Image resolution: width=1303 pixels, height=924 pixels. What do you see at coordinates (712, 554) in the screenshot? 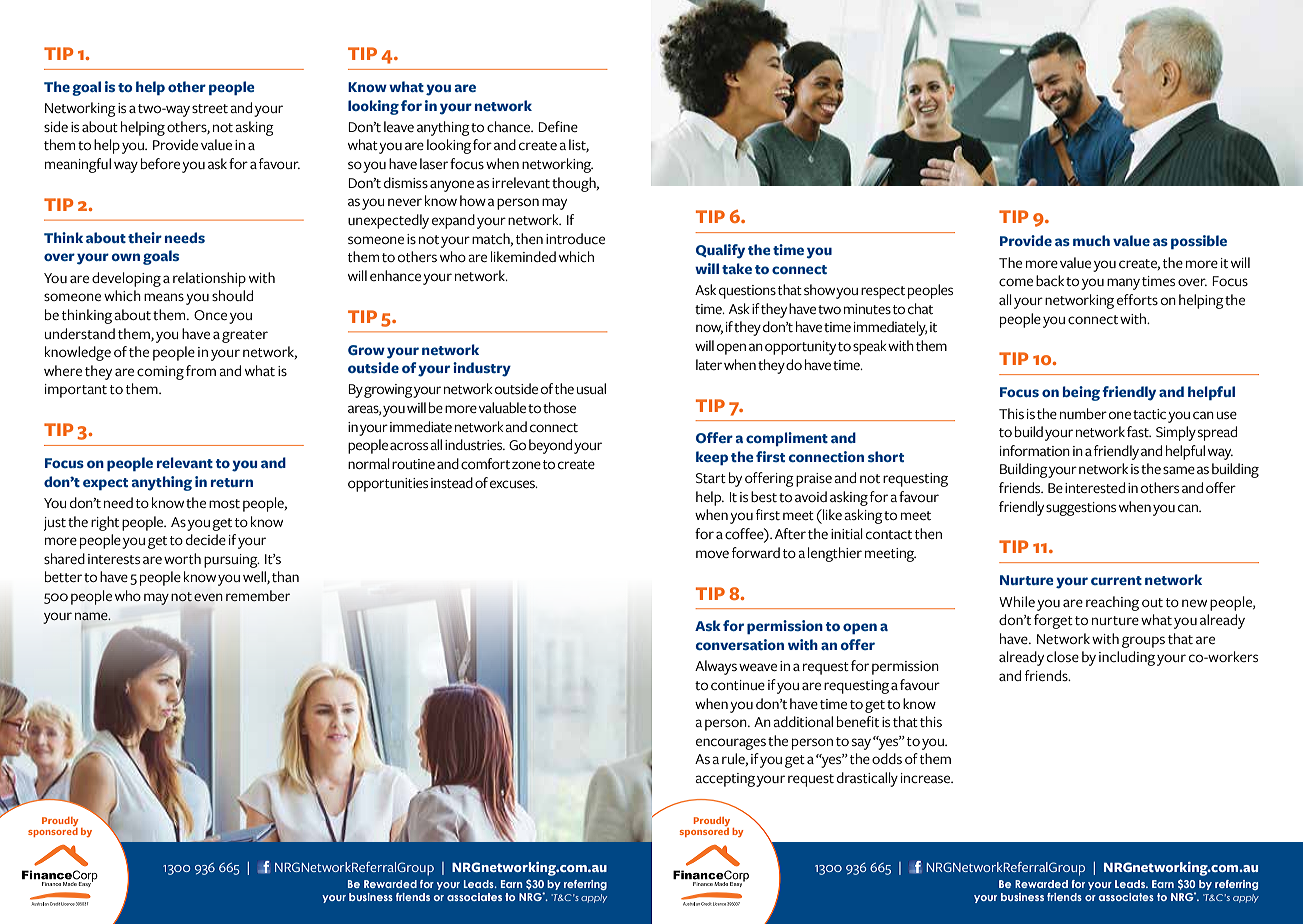
I see `move` at bounding box center [712, 554].
